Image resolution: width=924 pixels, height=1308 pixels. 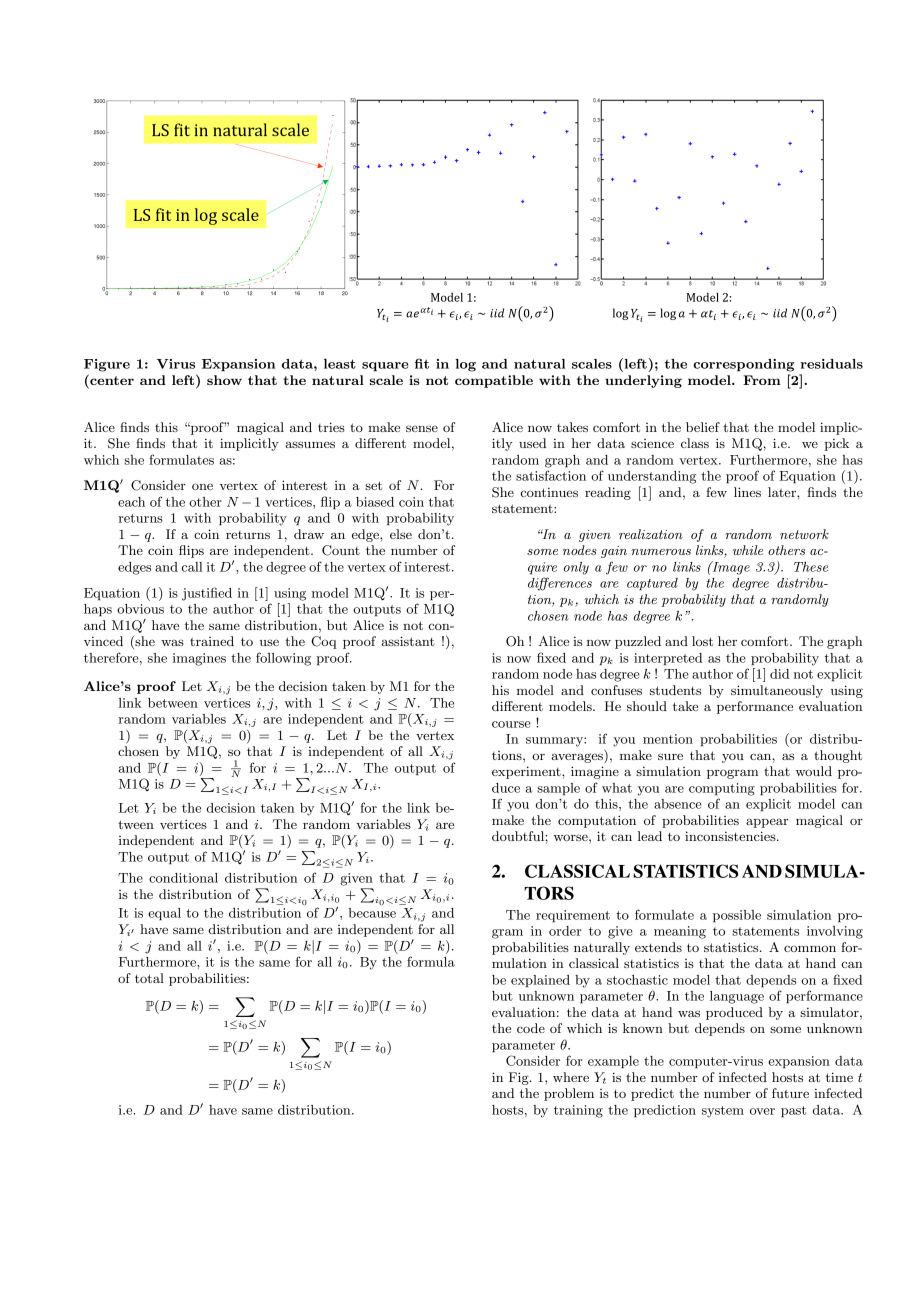 I want to click on following, so click(x=283, y=659).
